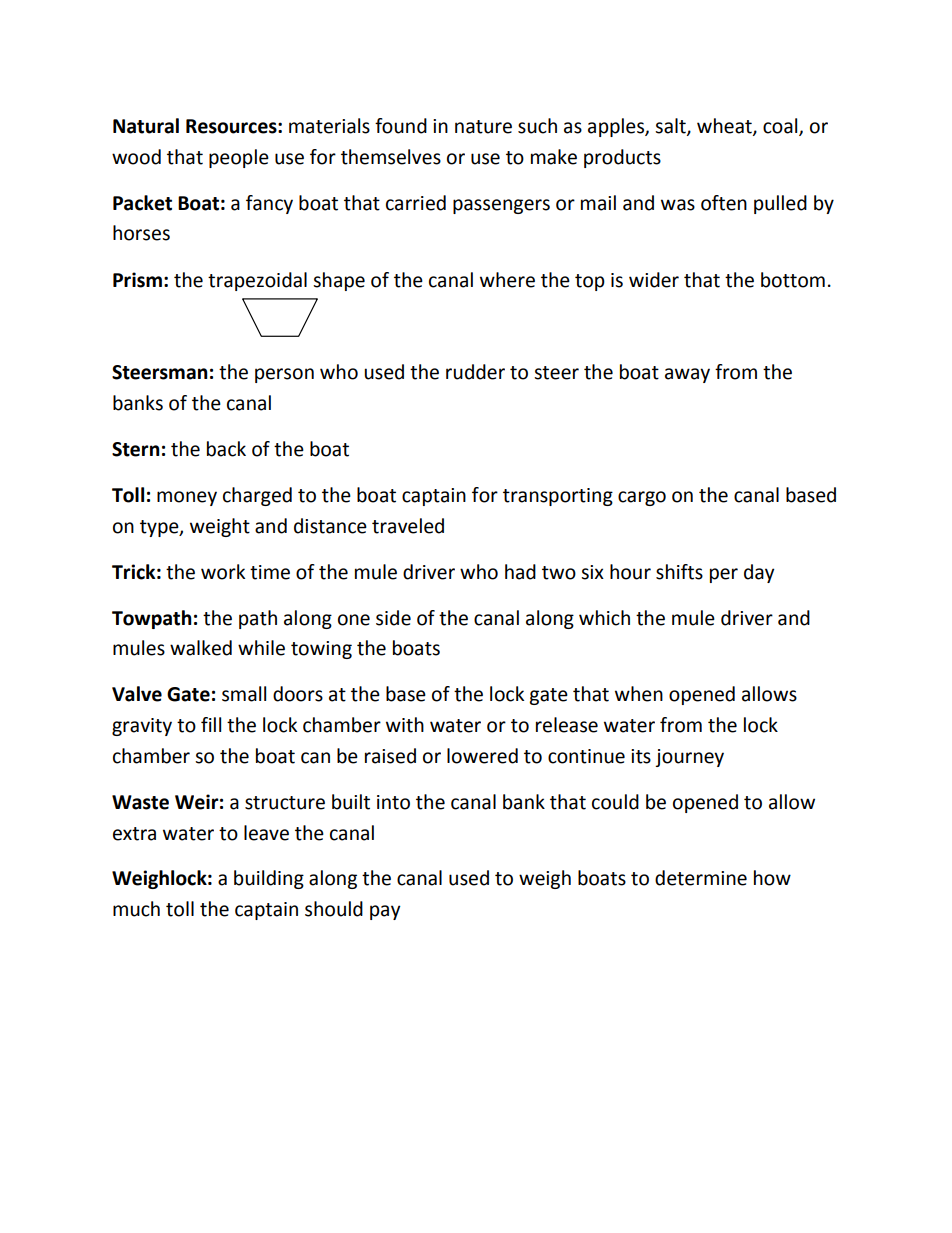  Describe the element at coordinates (483, 127) in the screenshot. I see `nature` at that location.
